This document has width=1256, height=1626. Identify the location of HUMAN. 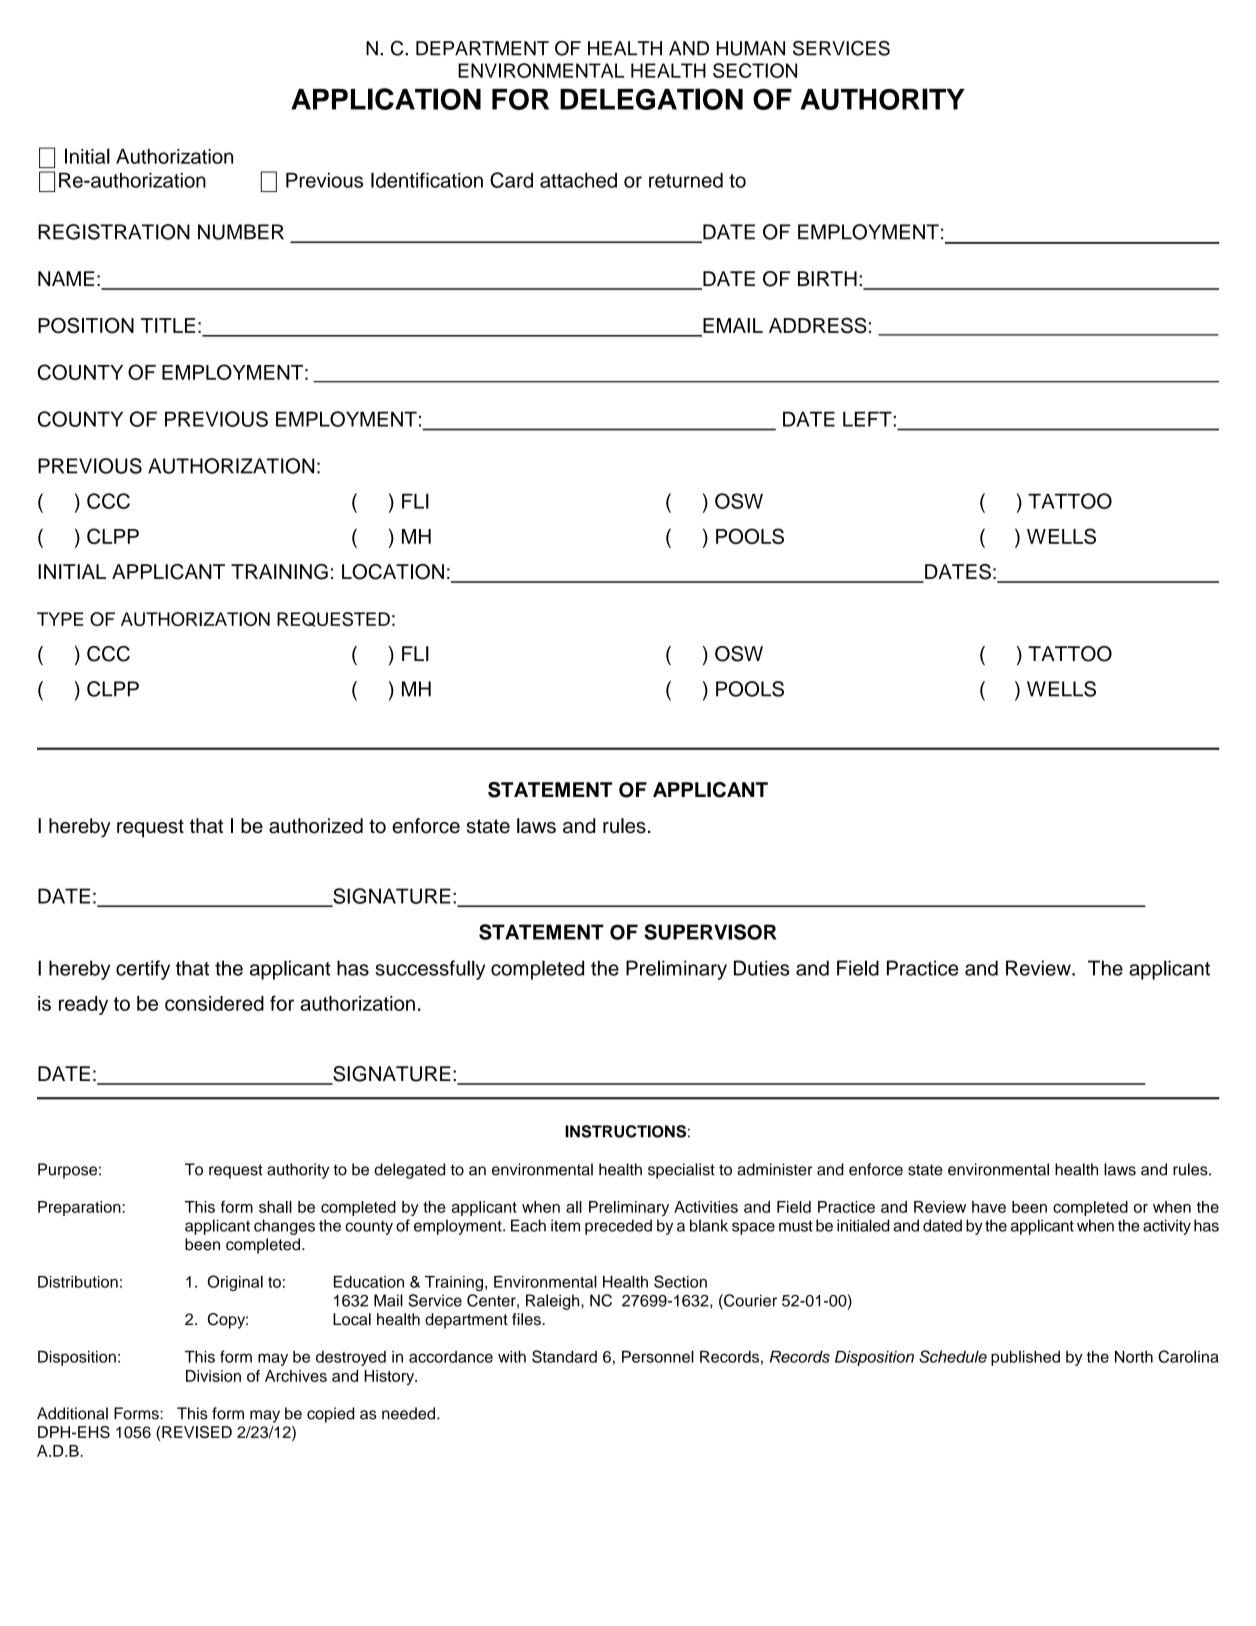
(751, 48).
